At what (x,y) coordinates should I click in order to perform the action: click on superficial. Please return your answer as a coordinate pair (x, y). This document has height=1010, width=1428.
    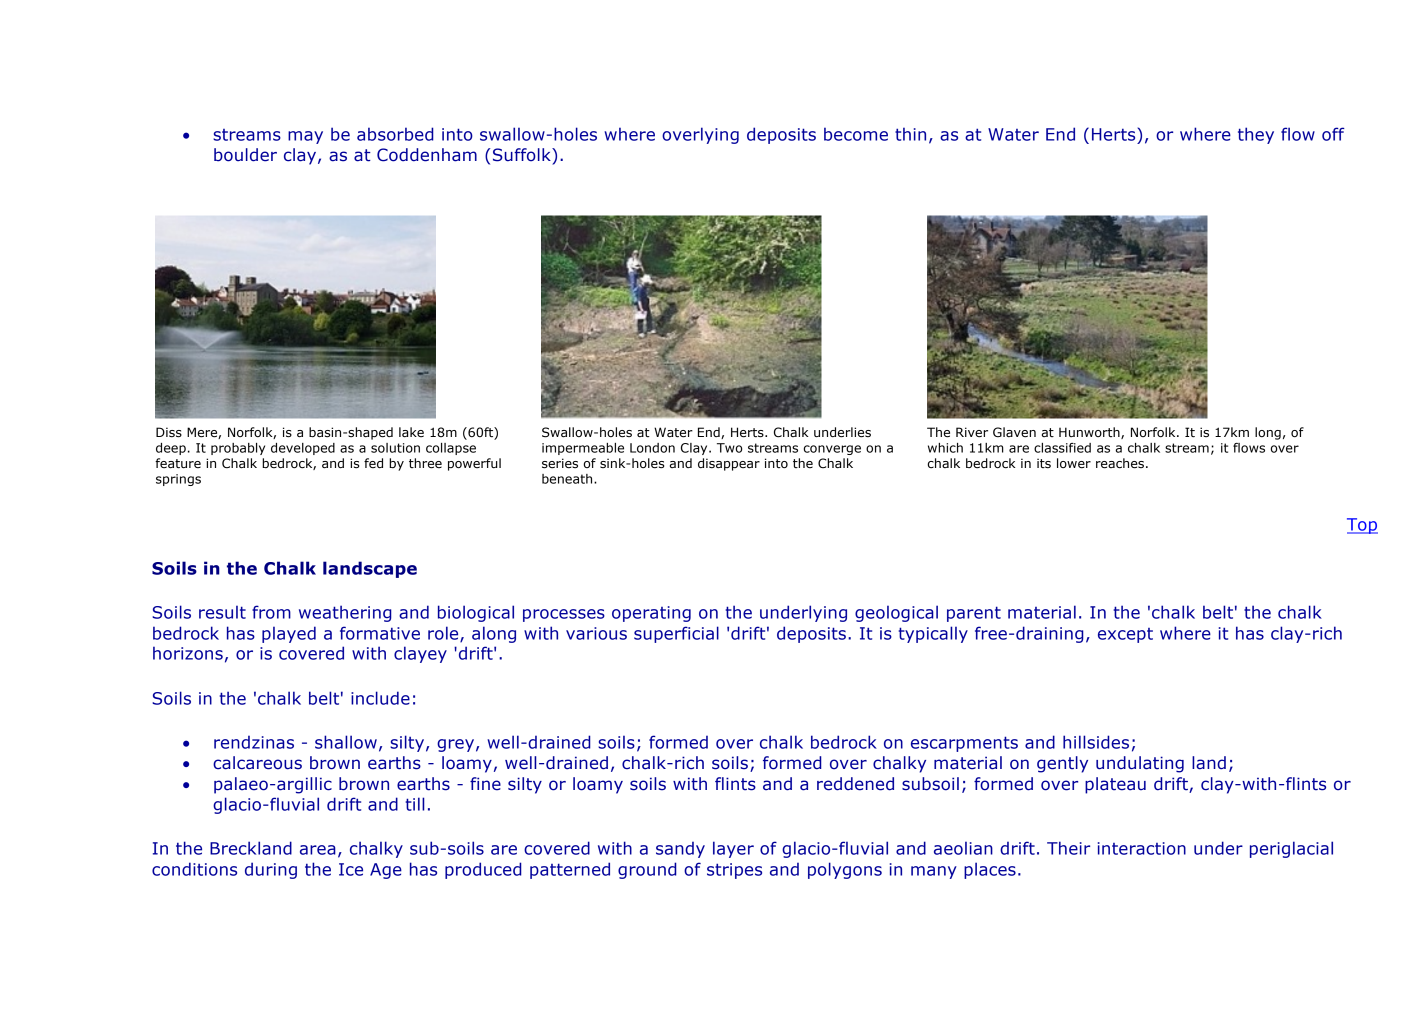
    Looking at the image, I should click on (676, 634).
